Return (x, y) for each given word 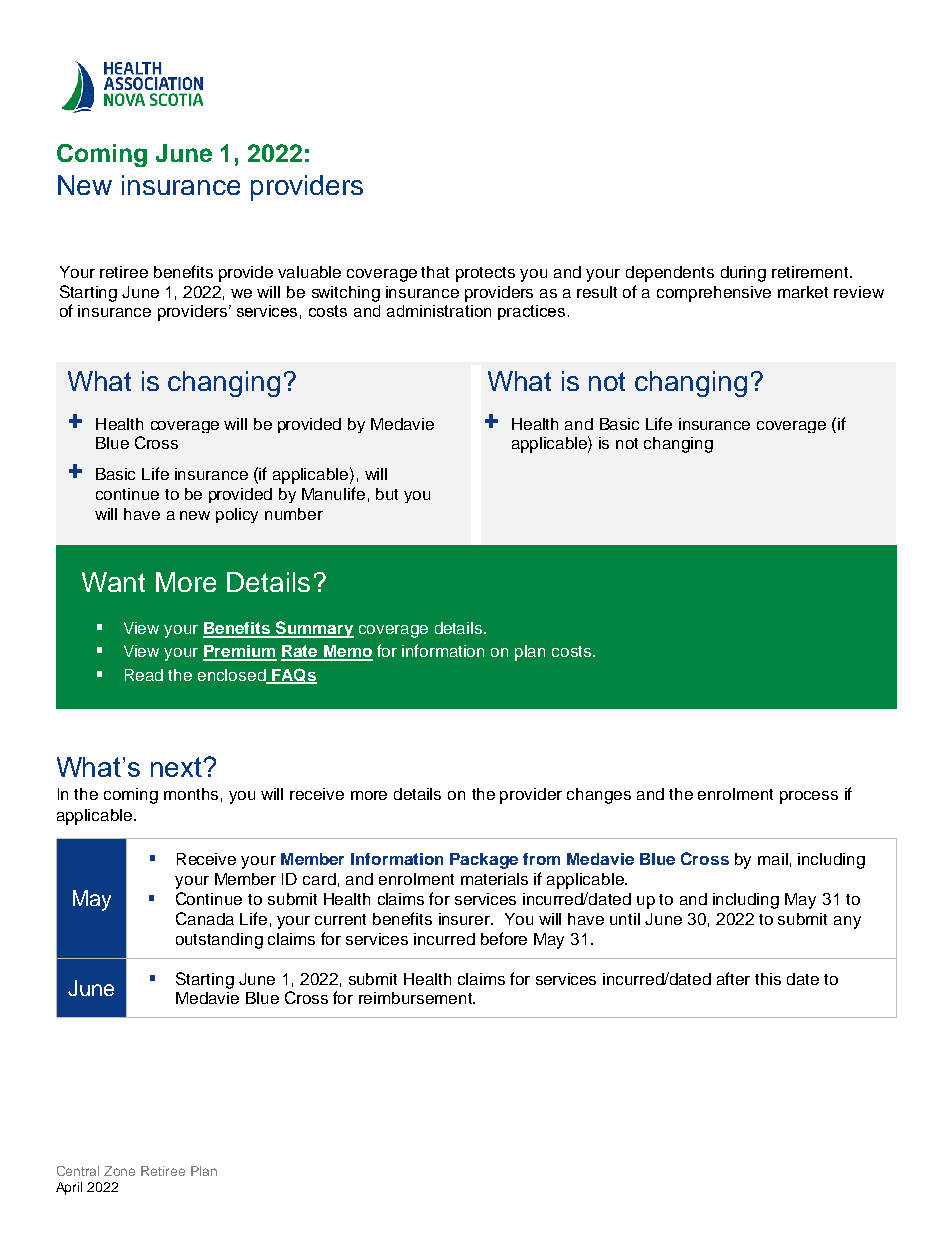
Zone (119, 1171)
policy (237, 515)
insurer (466, 919)
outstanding (219, 941)
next (177, 767)
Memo (347, 652)
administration (439, 311)
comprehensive (714, 294)
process (809, 797)
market (803, 292)
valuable (309, 272)
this (768, 979)
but (387, 494)
